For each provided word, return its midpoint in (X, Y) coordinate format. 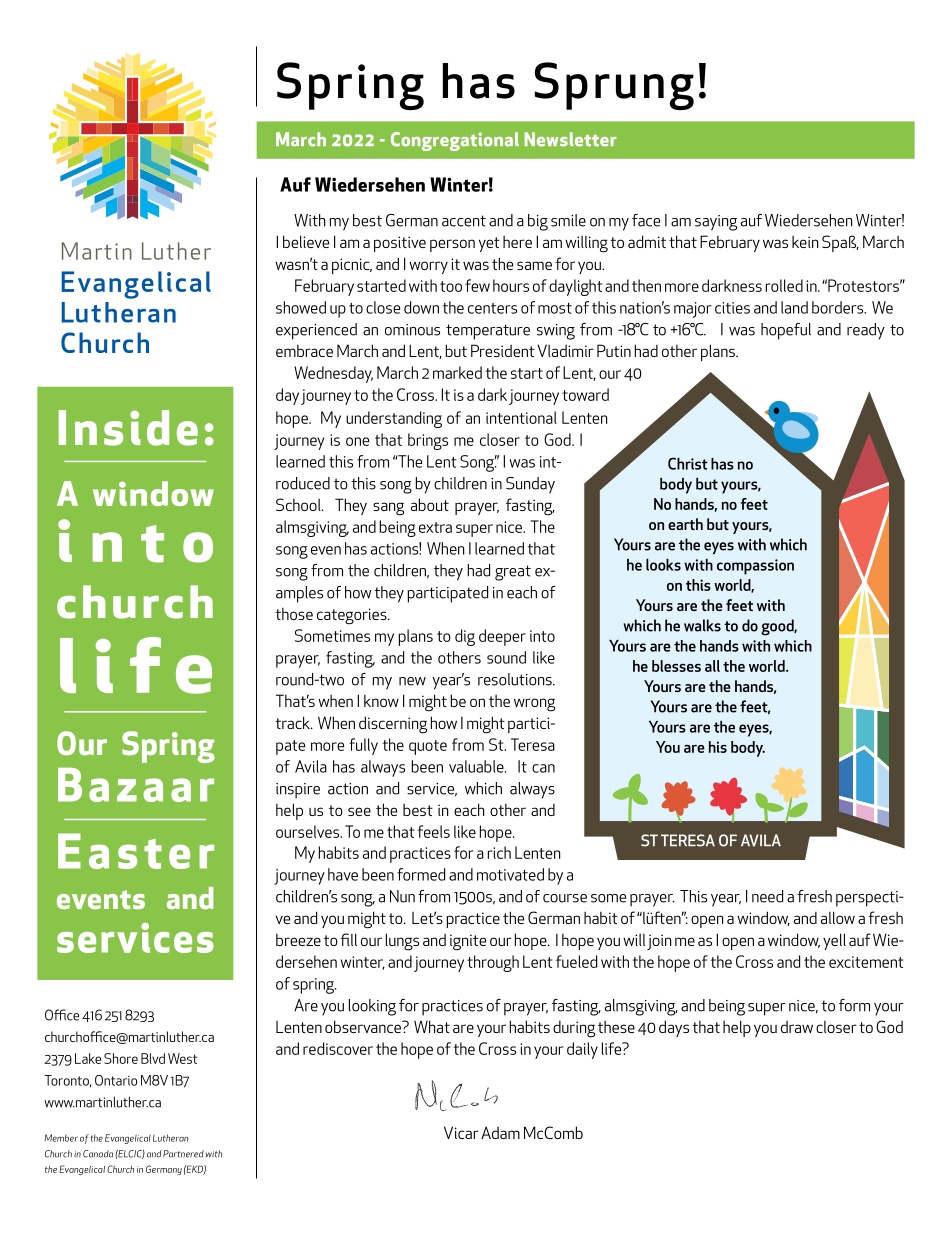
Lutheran (170, 1138)
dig (465, 637)
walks (702, 625)
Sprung (614, 86)
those (294, 614)
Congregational (455, 141)
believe (306, 241)
